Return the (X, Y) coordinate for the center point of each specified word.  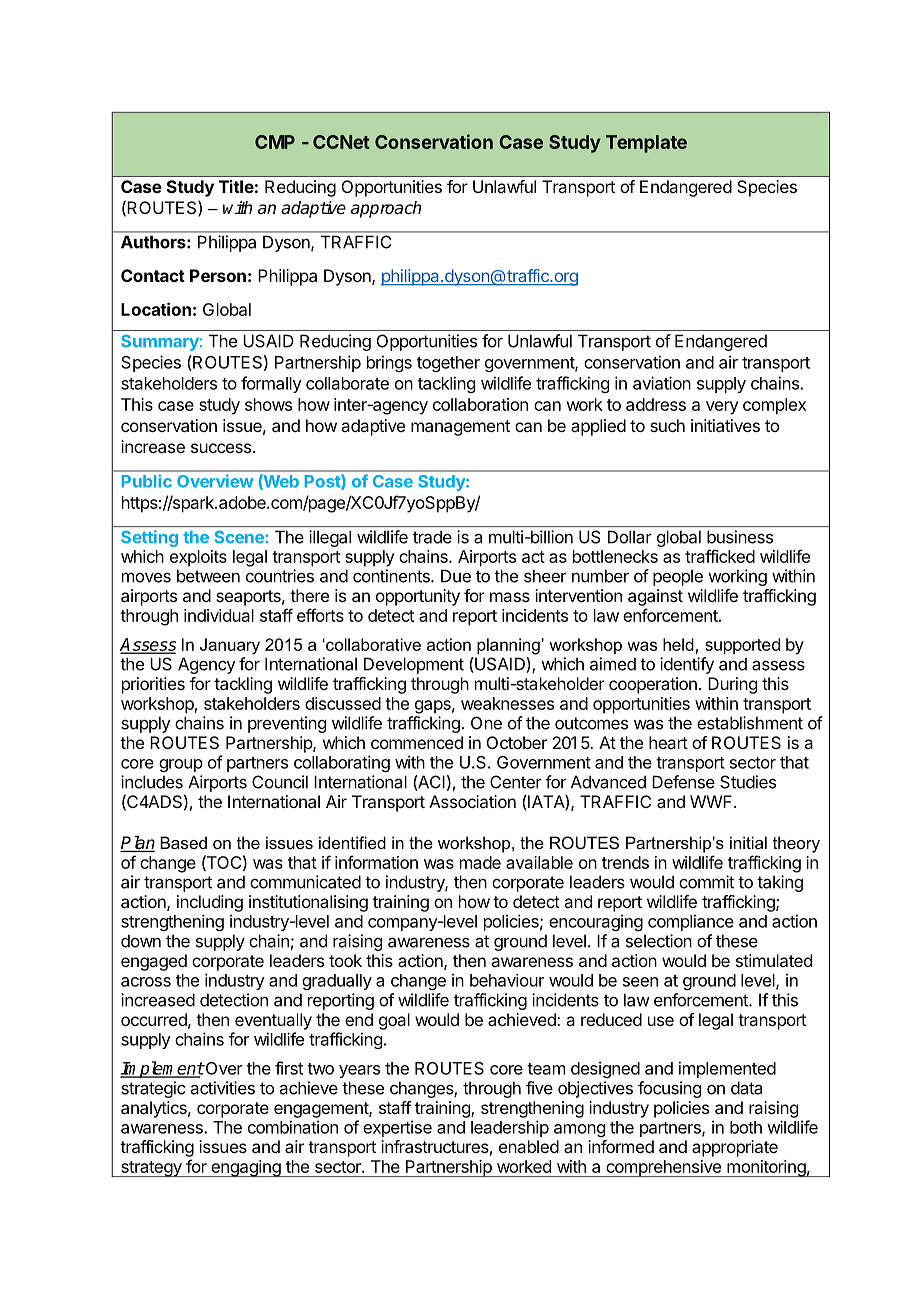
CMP (275, 142)
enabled (529, 1146)
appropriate (735, 1148)
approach (386, 209)
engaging (246, 1168)
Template (646, 144)
